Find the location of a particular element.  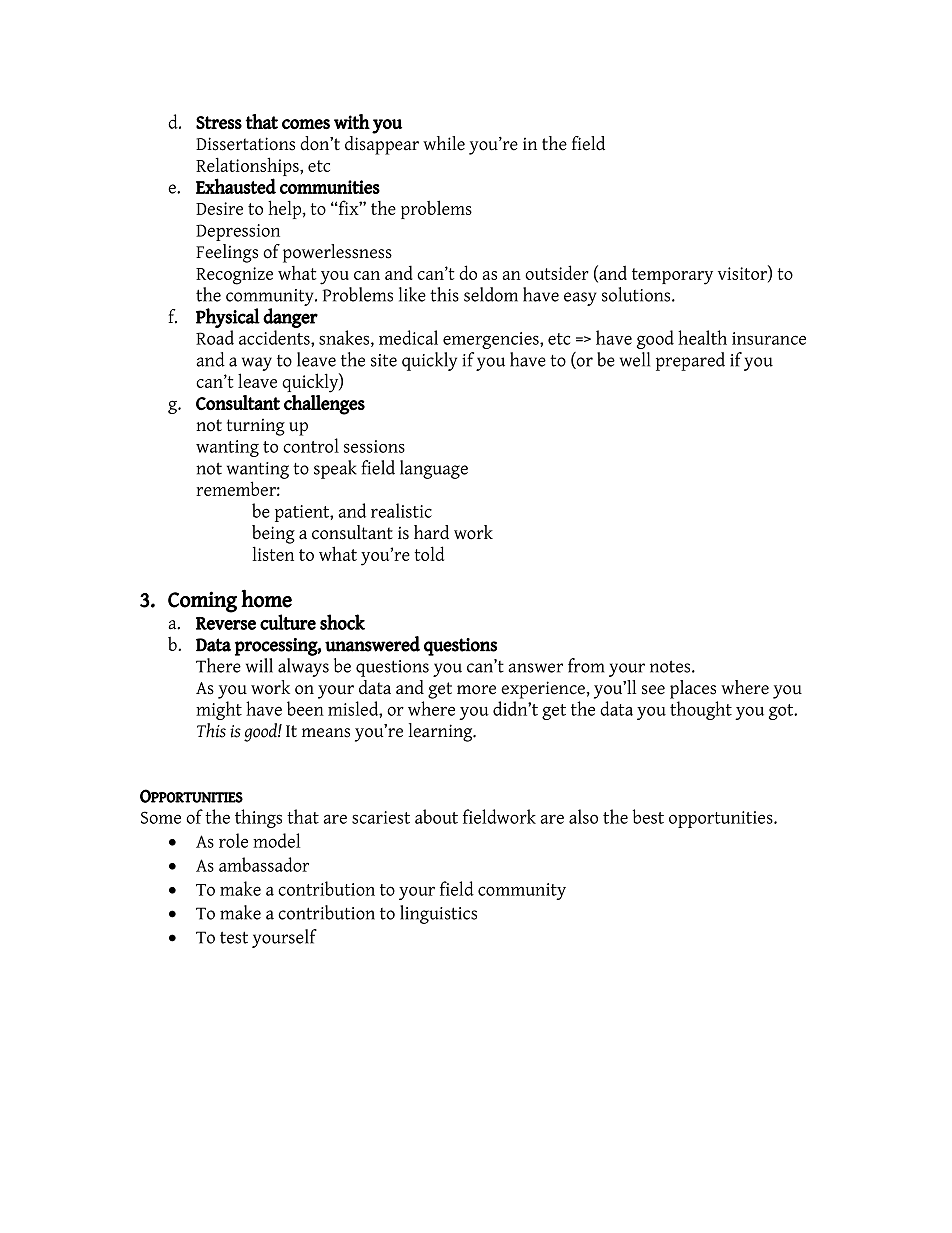

test is located at coordinates (234, 937).
